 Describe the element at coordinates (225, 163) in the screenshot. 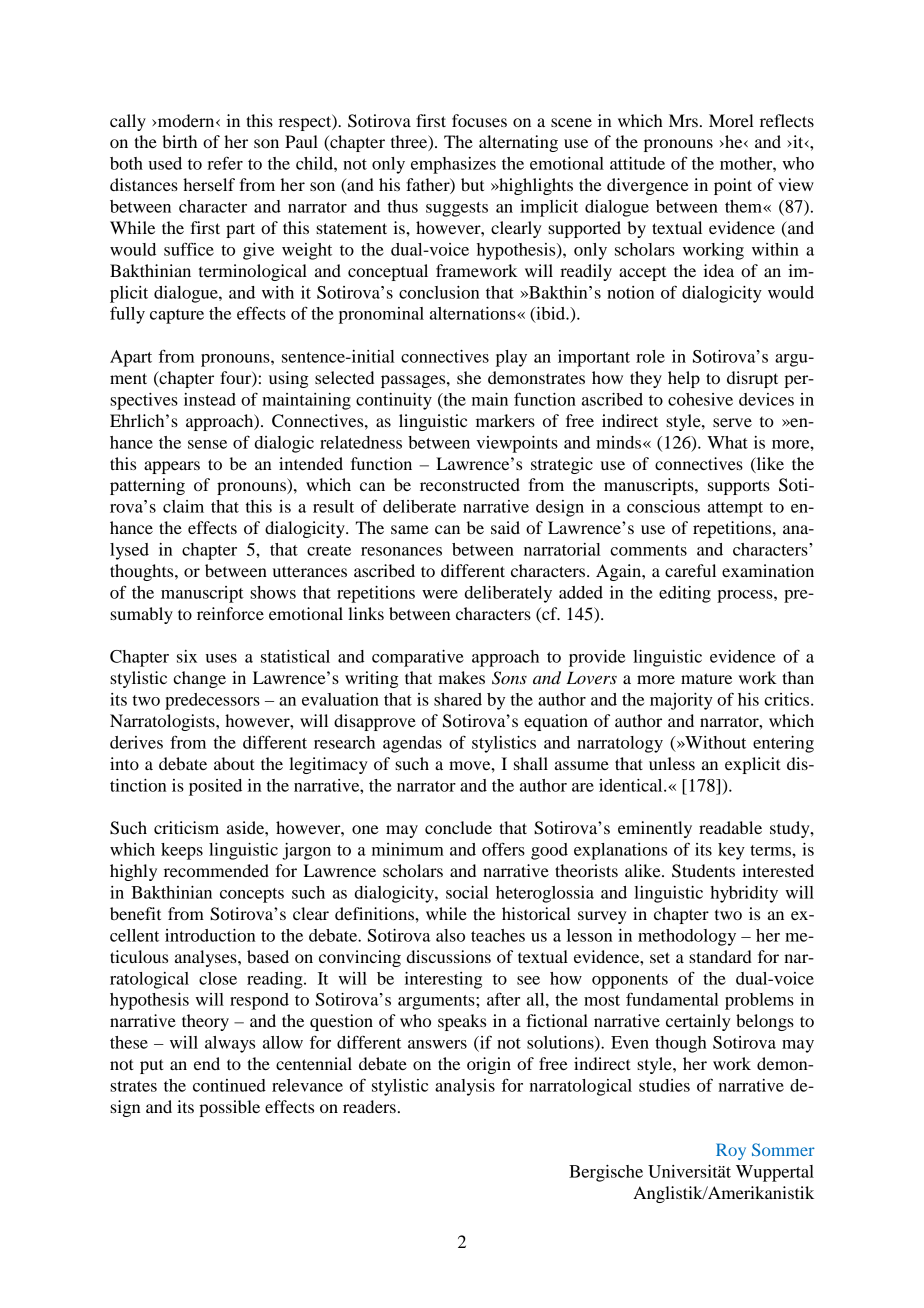

I see `refer` at that location.
